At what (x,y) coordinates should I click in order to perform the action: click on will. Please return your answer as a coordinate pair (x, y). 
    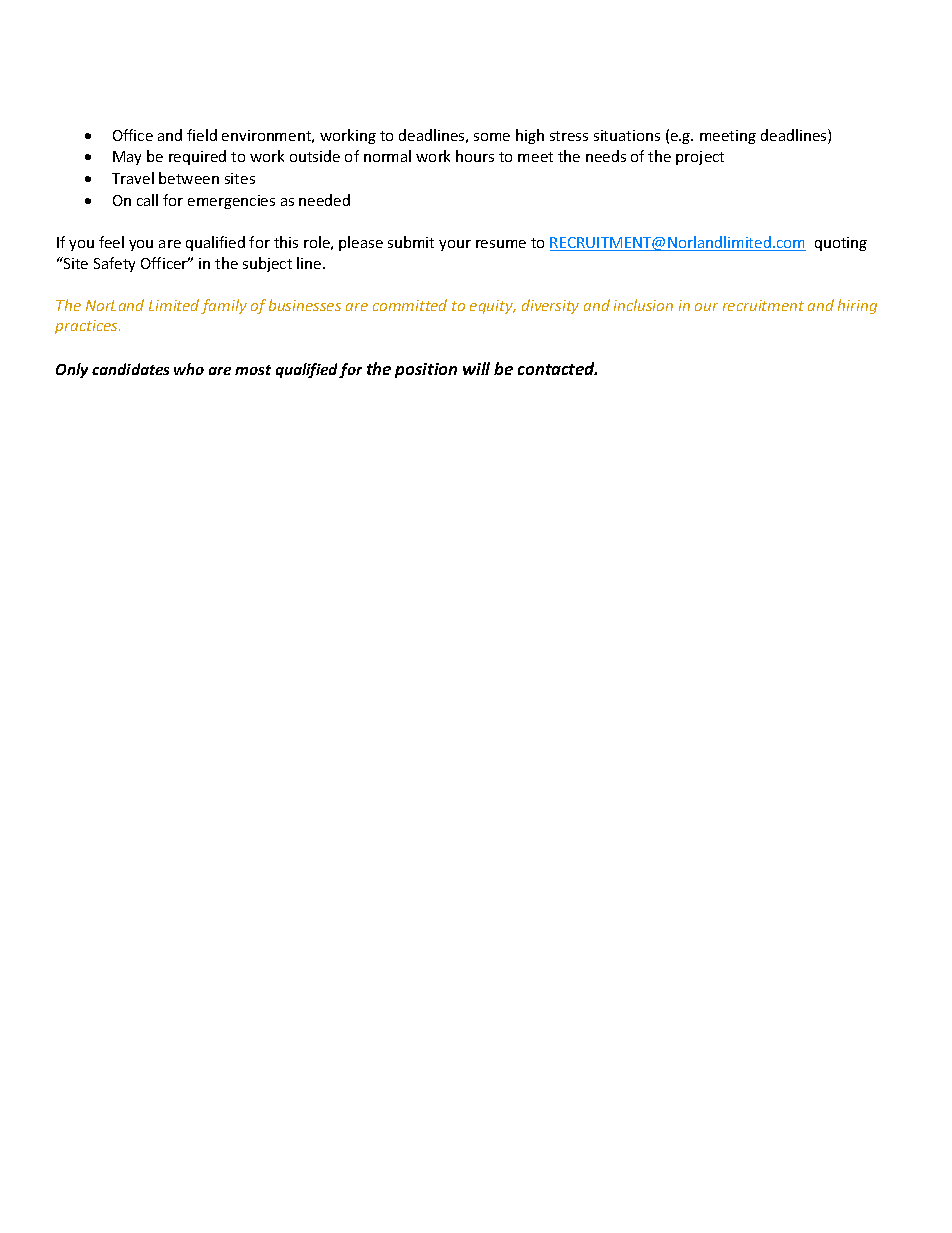
    Looking at the image, I should click on (476, 368).
